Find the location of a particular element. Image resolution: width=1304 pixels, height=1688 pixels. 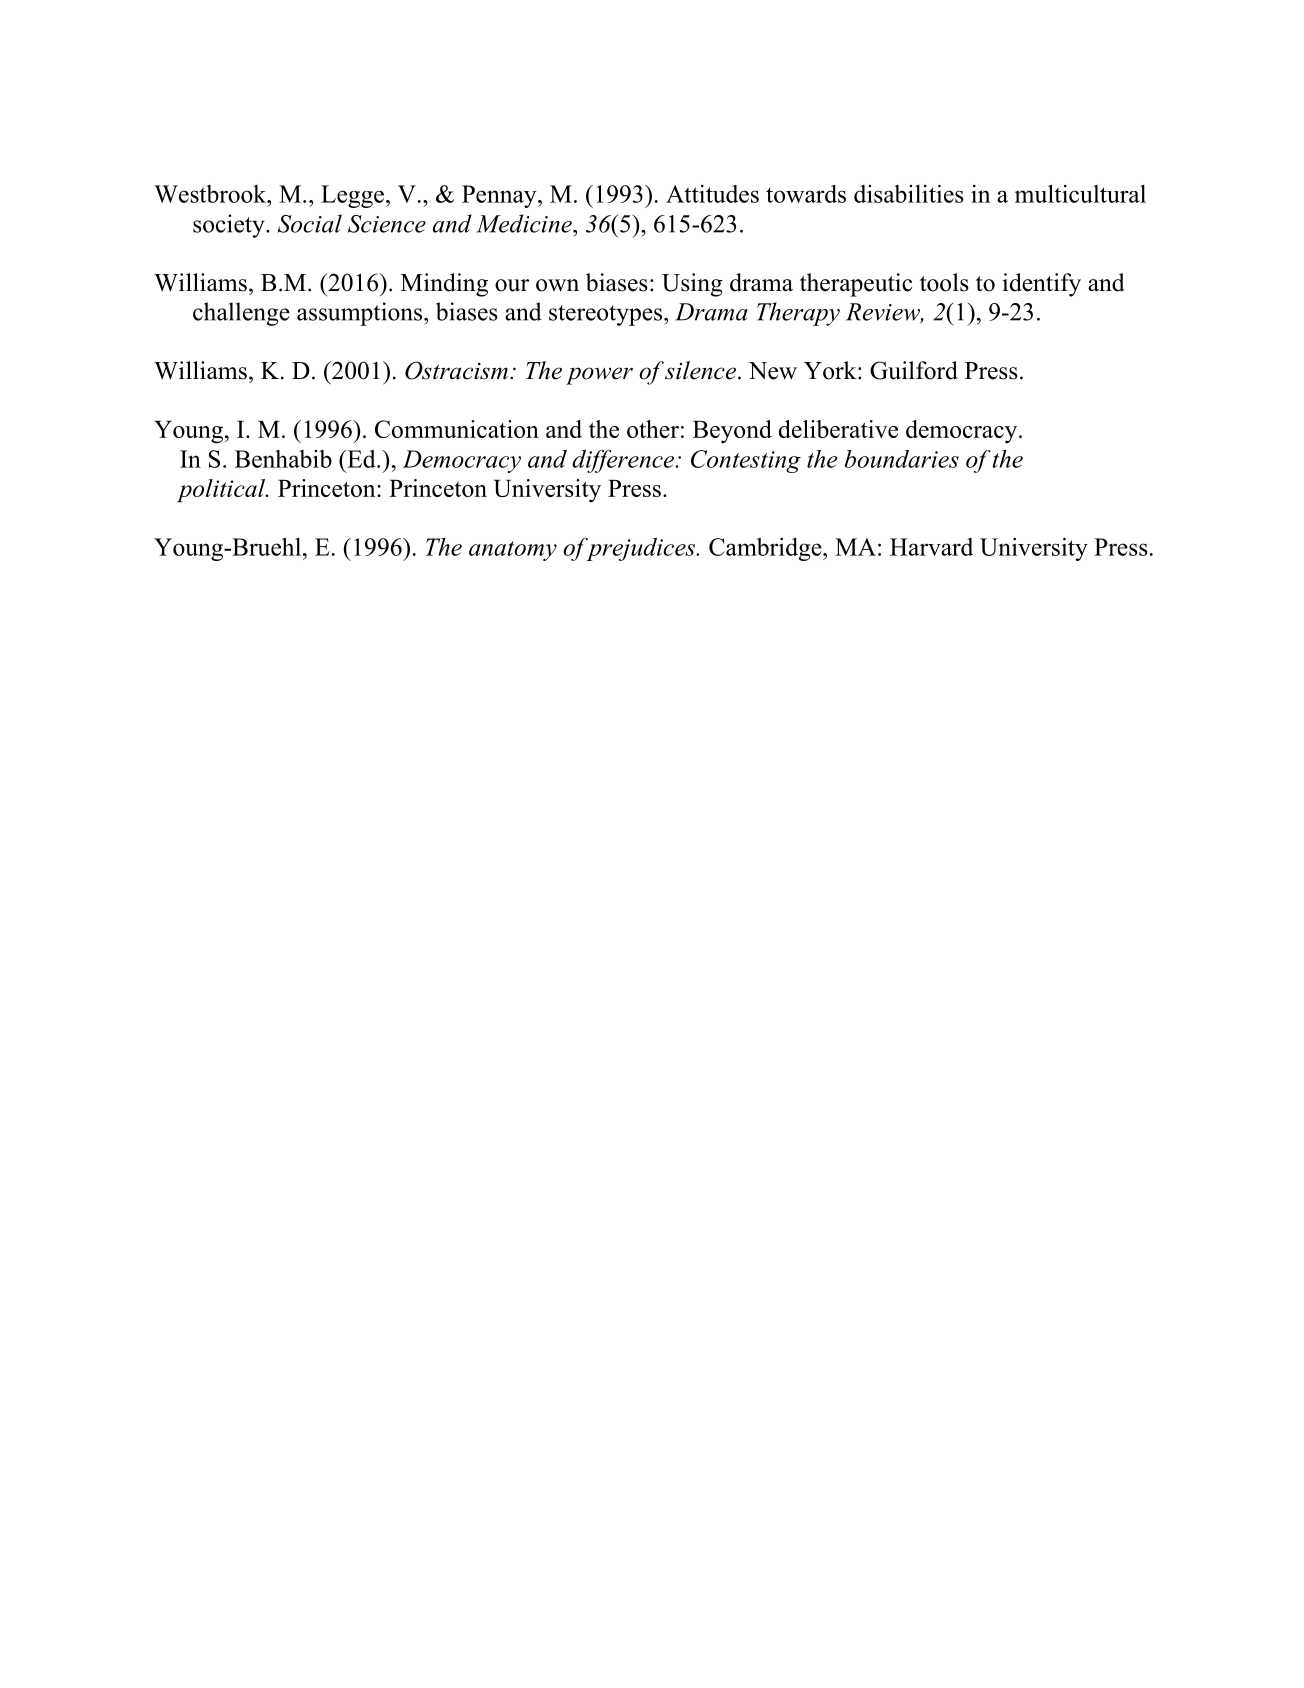

Guilford is located at coordinates (914, 370).
